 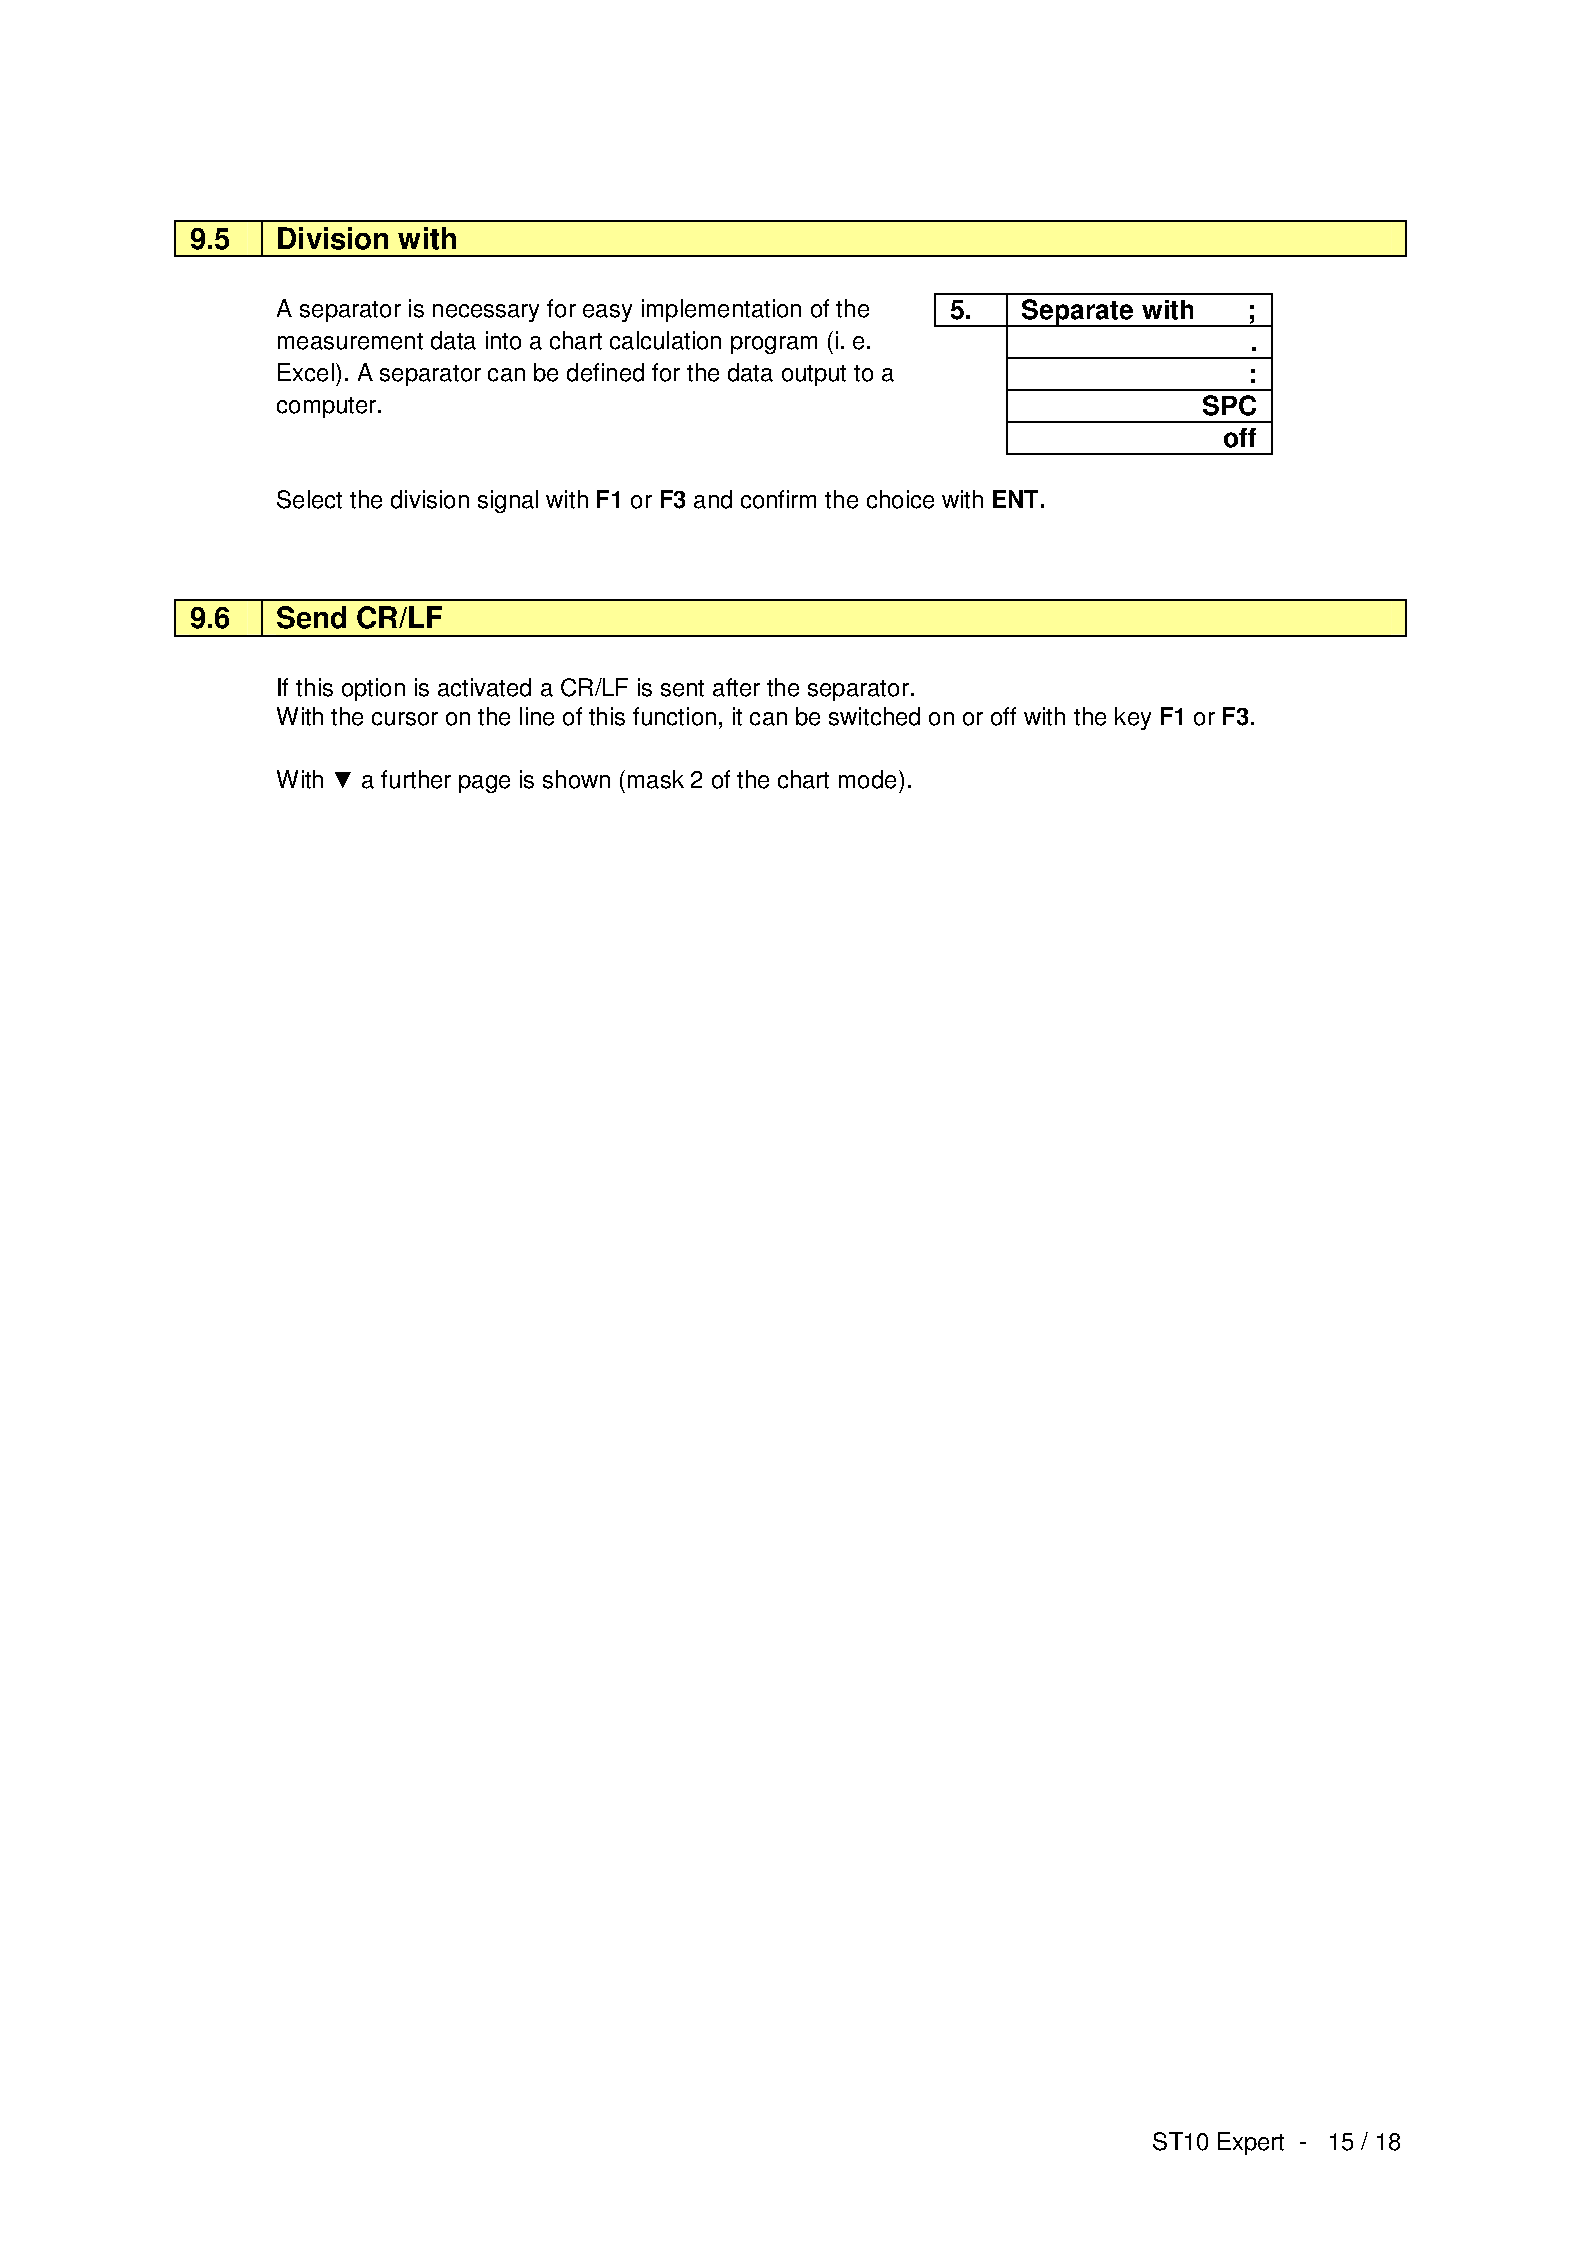 I want to click on function, so click(x=674, y=716).
